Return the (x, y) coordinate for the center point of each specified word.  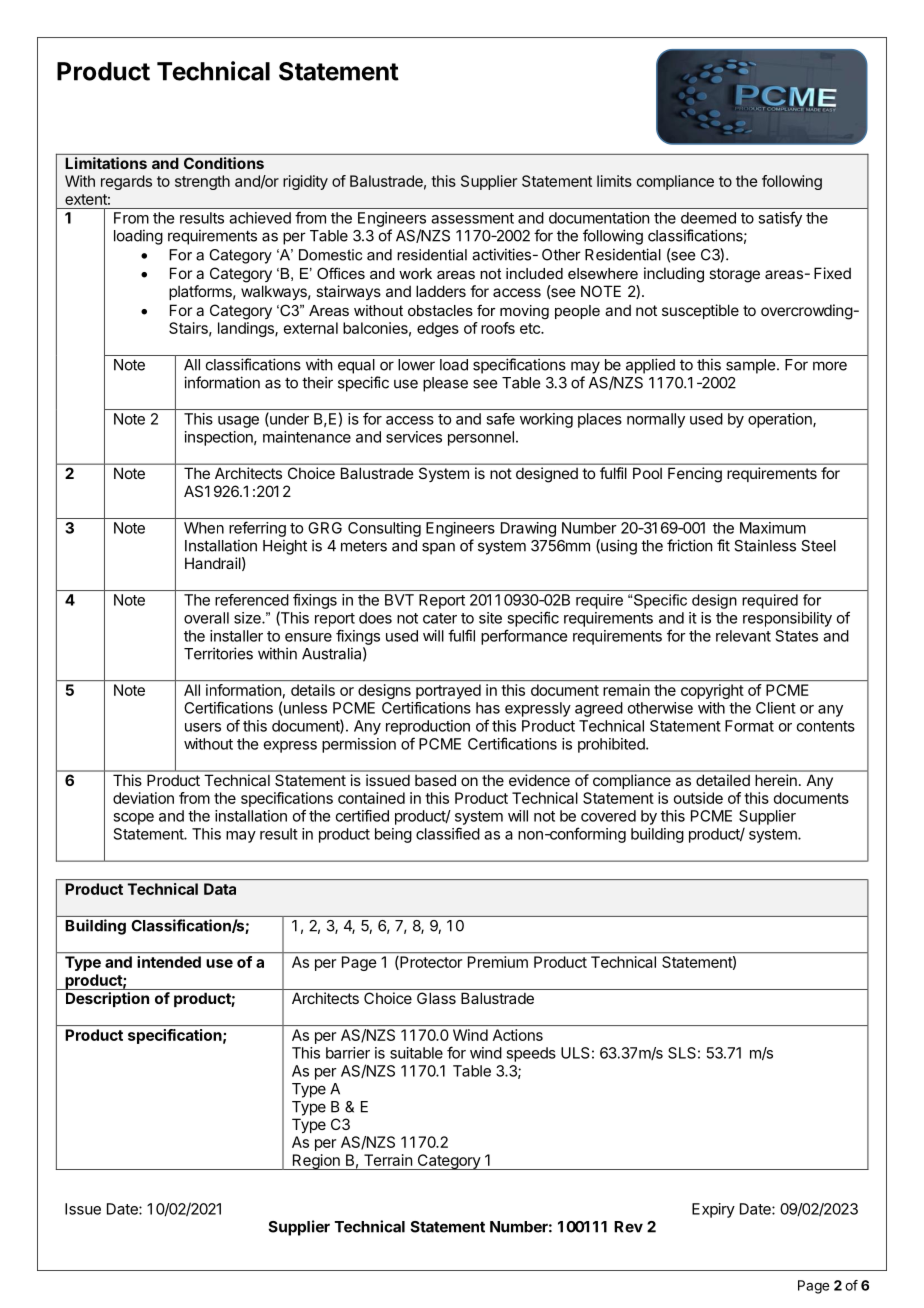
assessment (472, 218)
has (488, 708)
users (203, 727)
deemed (708, 218)
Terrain (388, 1160)
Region (316, 1162)
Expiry (713, 1210)
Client (776, 708)
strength (202, 182)
